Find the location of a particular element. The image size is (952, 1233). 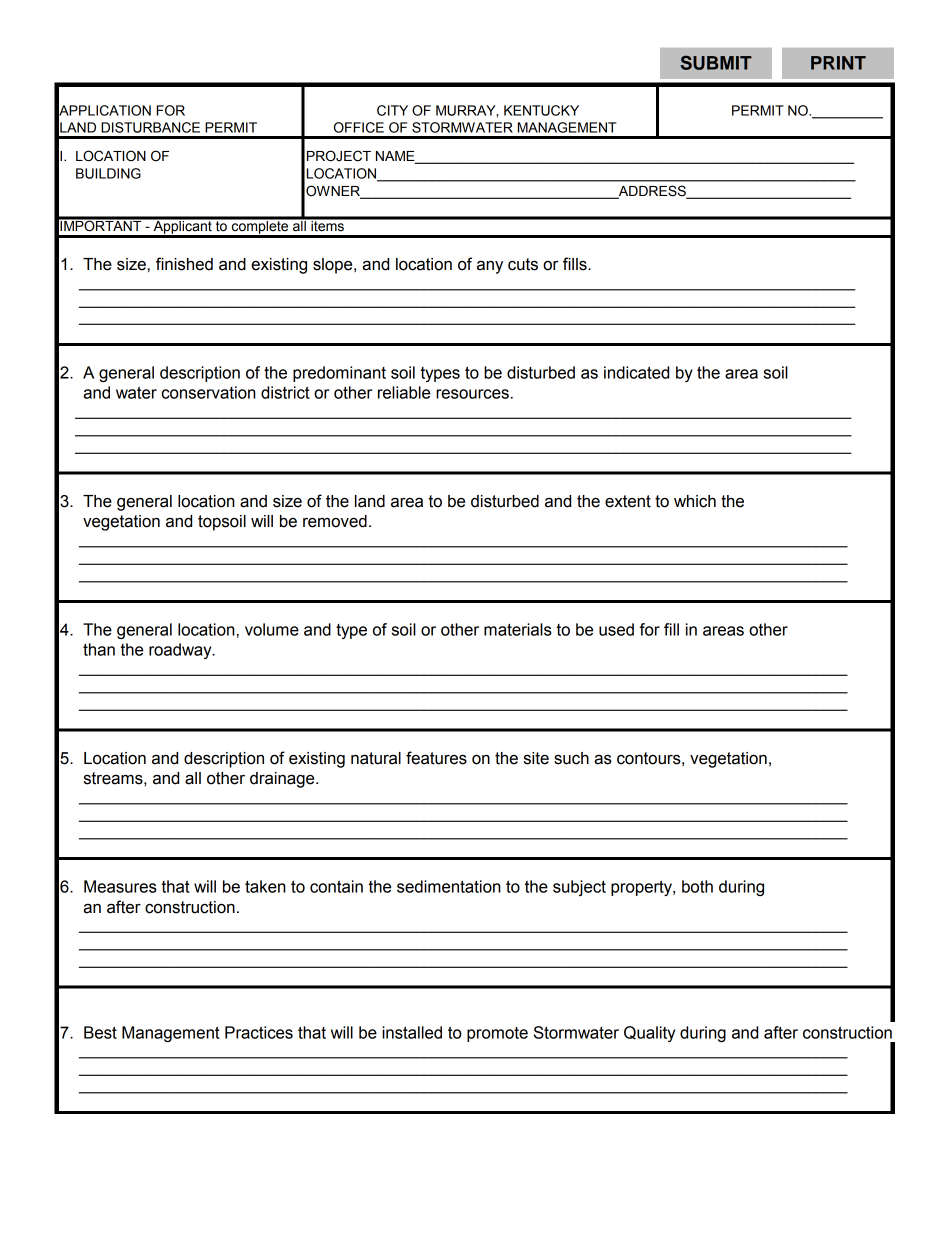

such is located at coordinates (571, 758).
